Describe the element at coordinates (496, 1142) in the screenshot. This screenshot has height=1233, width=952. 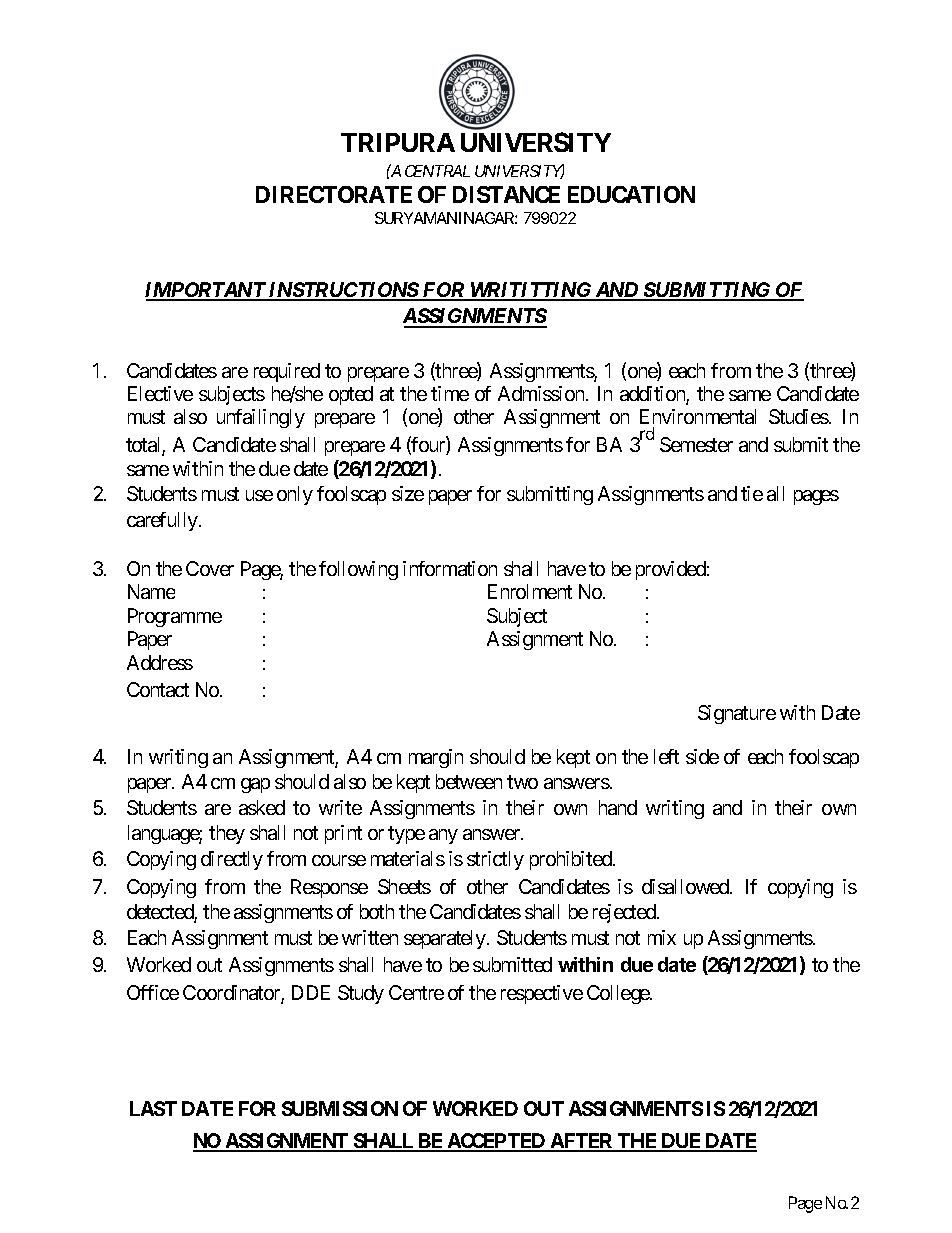
I see `ACCEPTED` at that location.
